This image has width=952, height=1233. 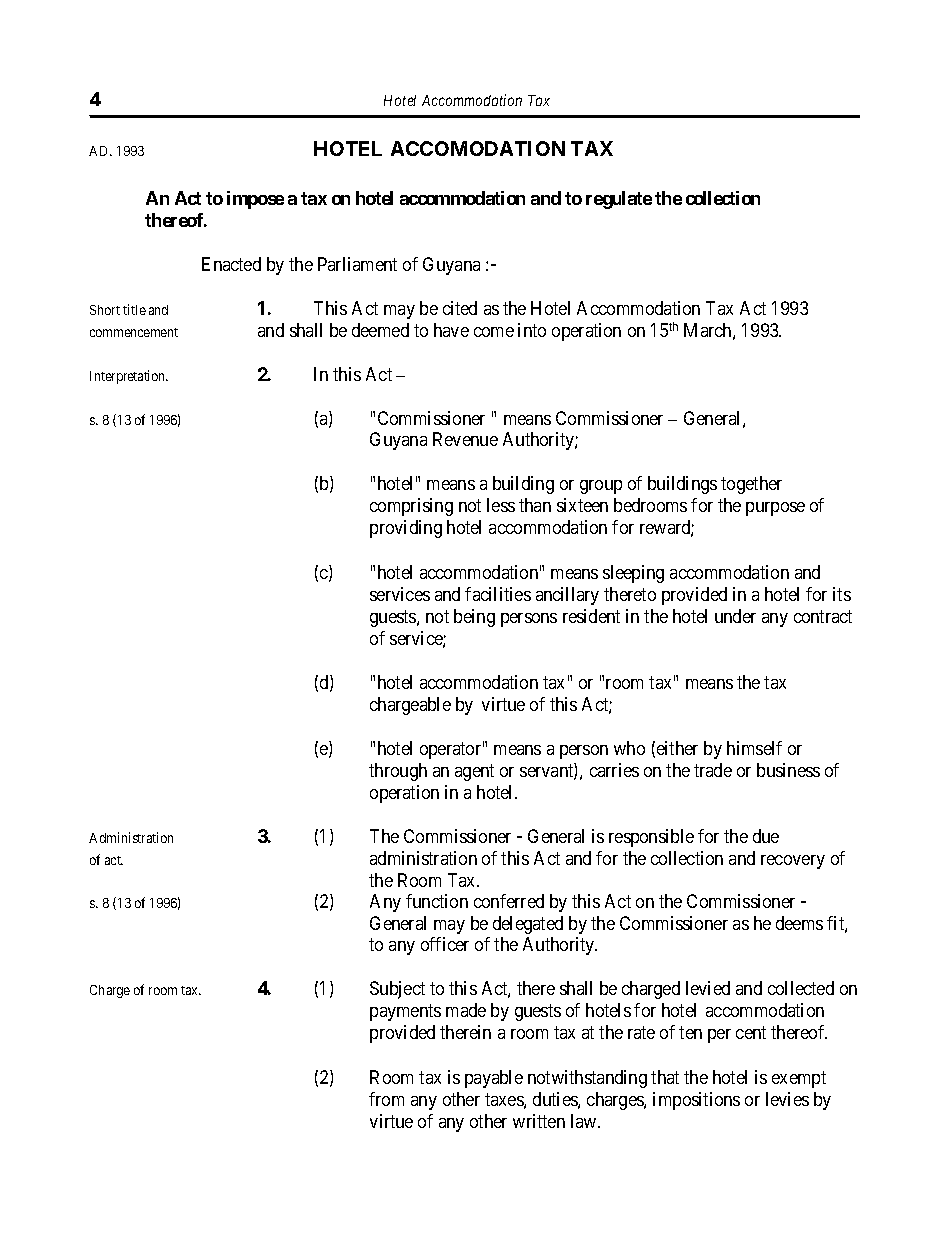 What do you see at coordinates (398, 772) in the image?
I see `through` at bounding box center [398, 772].
